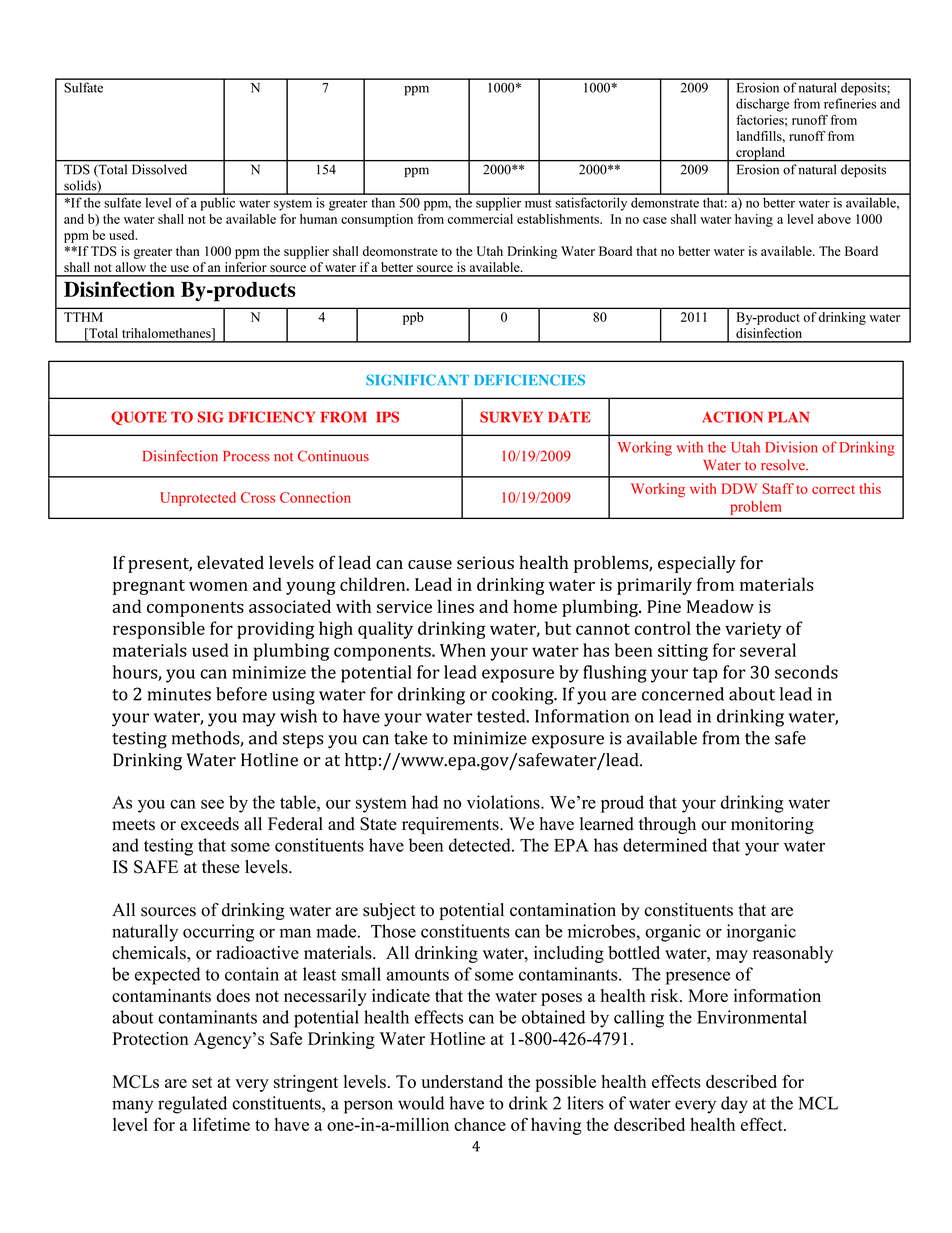 This document has height=1233, width=952. Describe the element at coordinates (218, 586) in the document. I see `women` at that location.
